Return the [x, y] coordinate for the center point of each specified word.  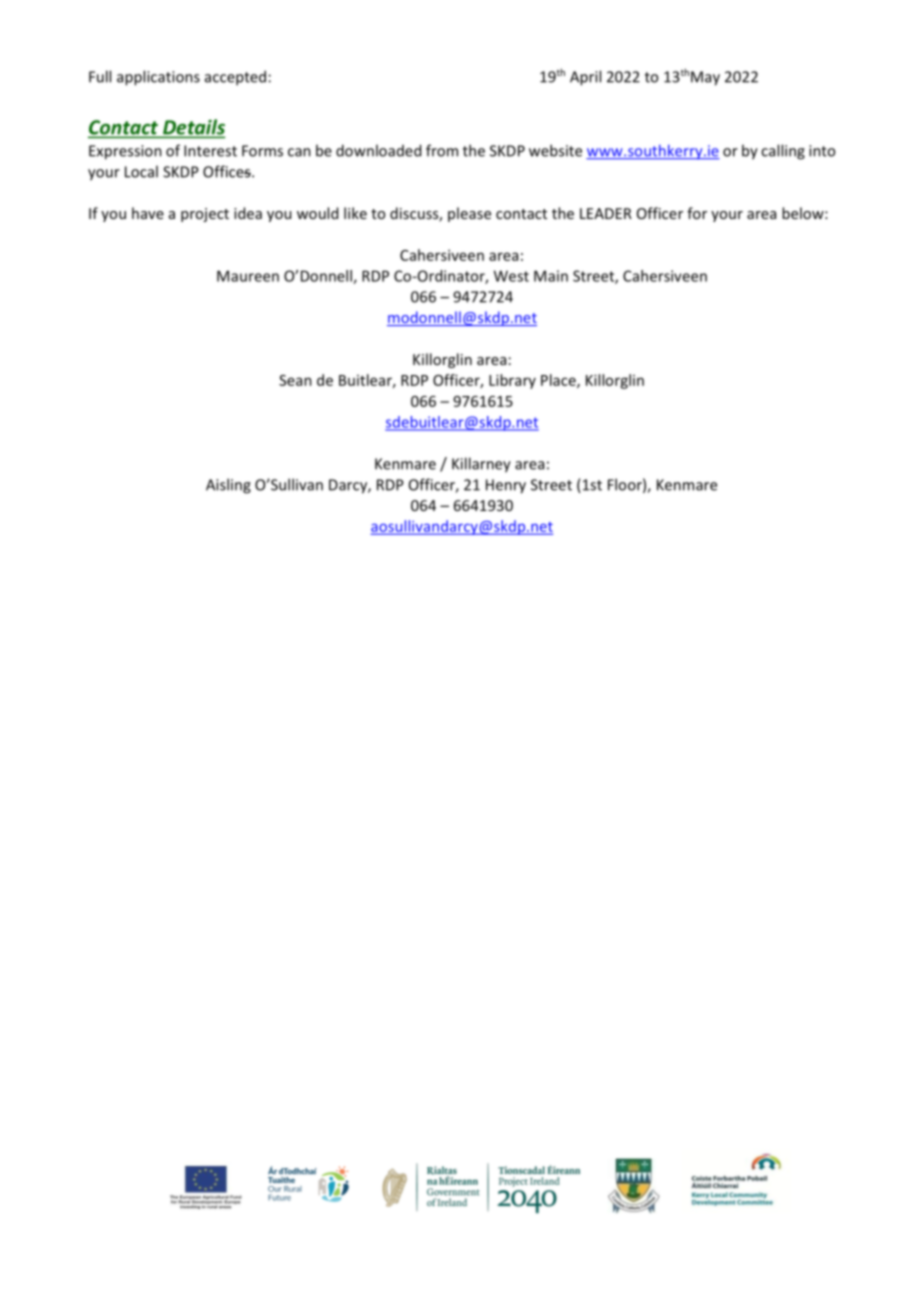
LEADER [606, 213]
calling [783, 152]
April [585, 78]
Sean [295, 380]
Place [559, 381]
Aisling [228, 486]
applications [158, 78]
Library [512, 381]
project [205, 215]
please [469, 214]
